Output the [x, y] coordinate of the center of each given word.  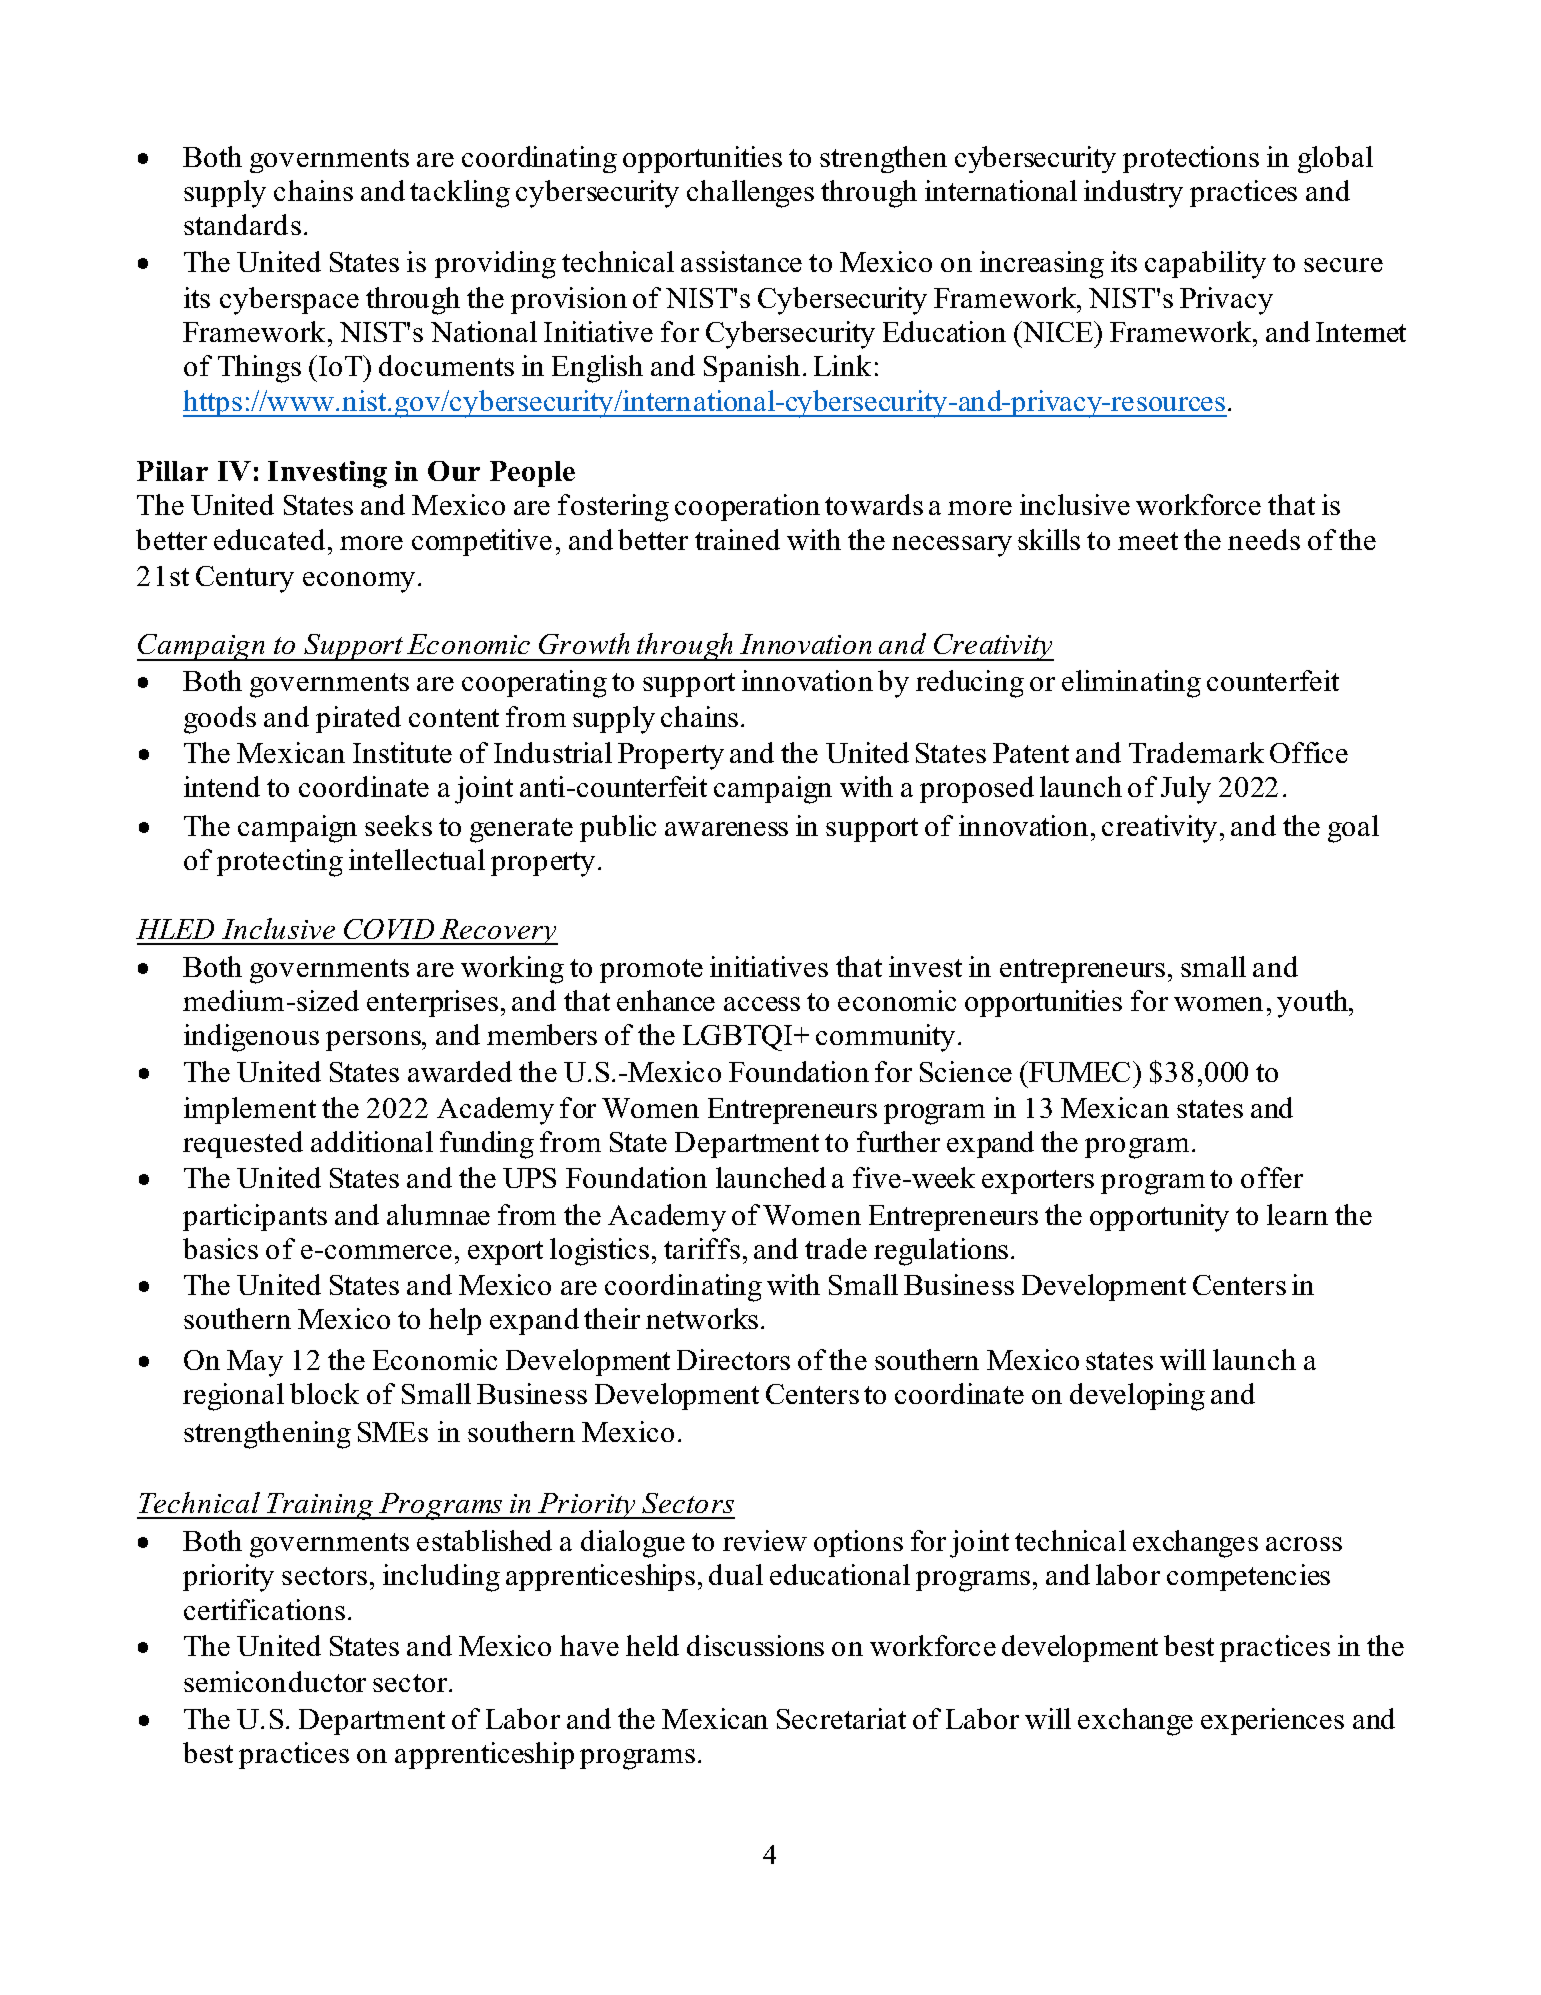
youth [1314, 1004]
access [762, 1004]
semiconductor [275, 1681]
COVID [389, 929]
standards [242, 224]
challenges [750, 194]
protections [1191, 159]
